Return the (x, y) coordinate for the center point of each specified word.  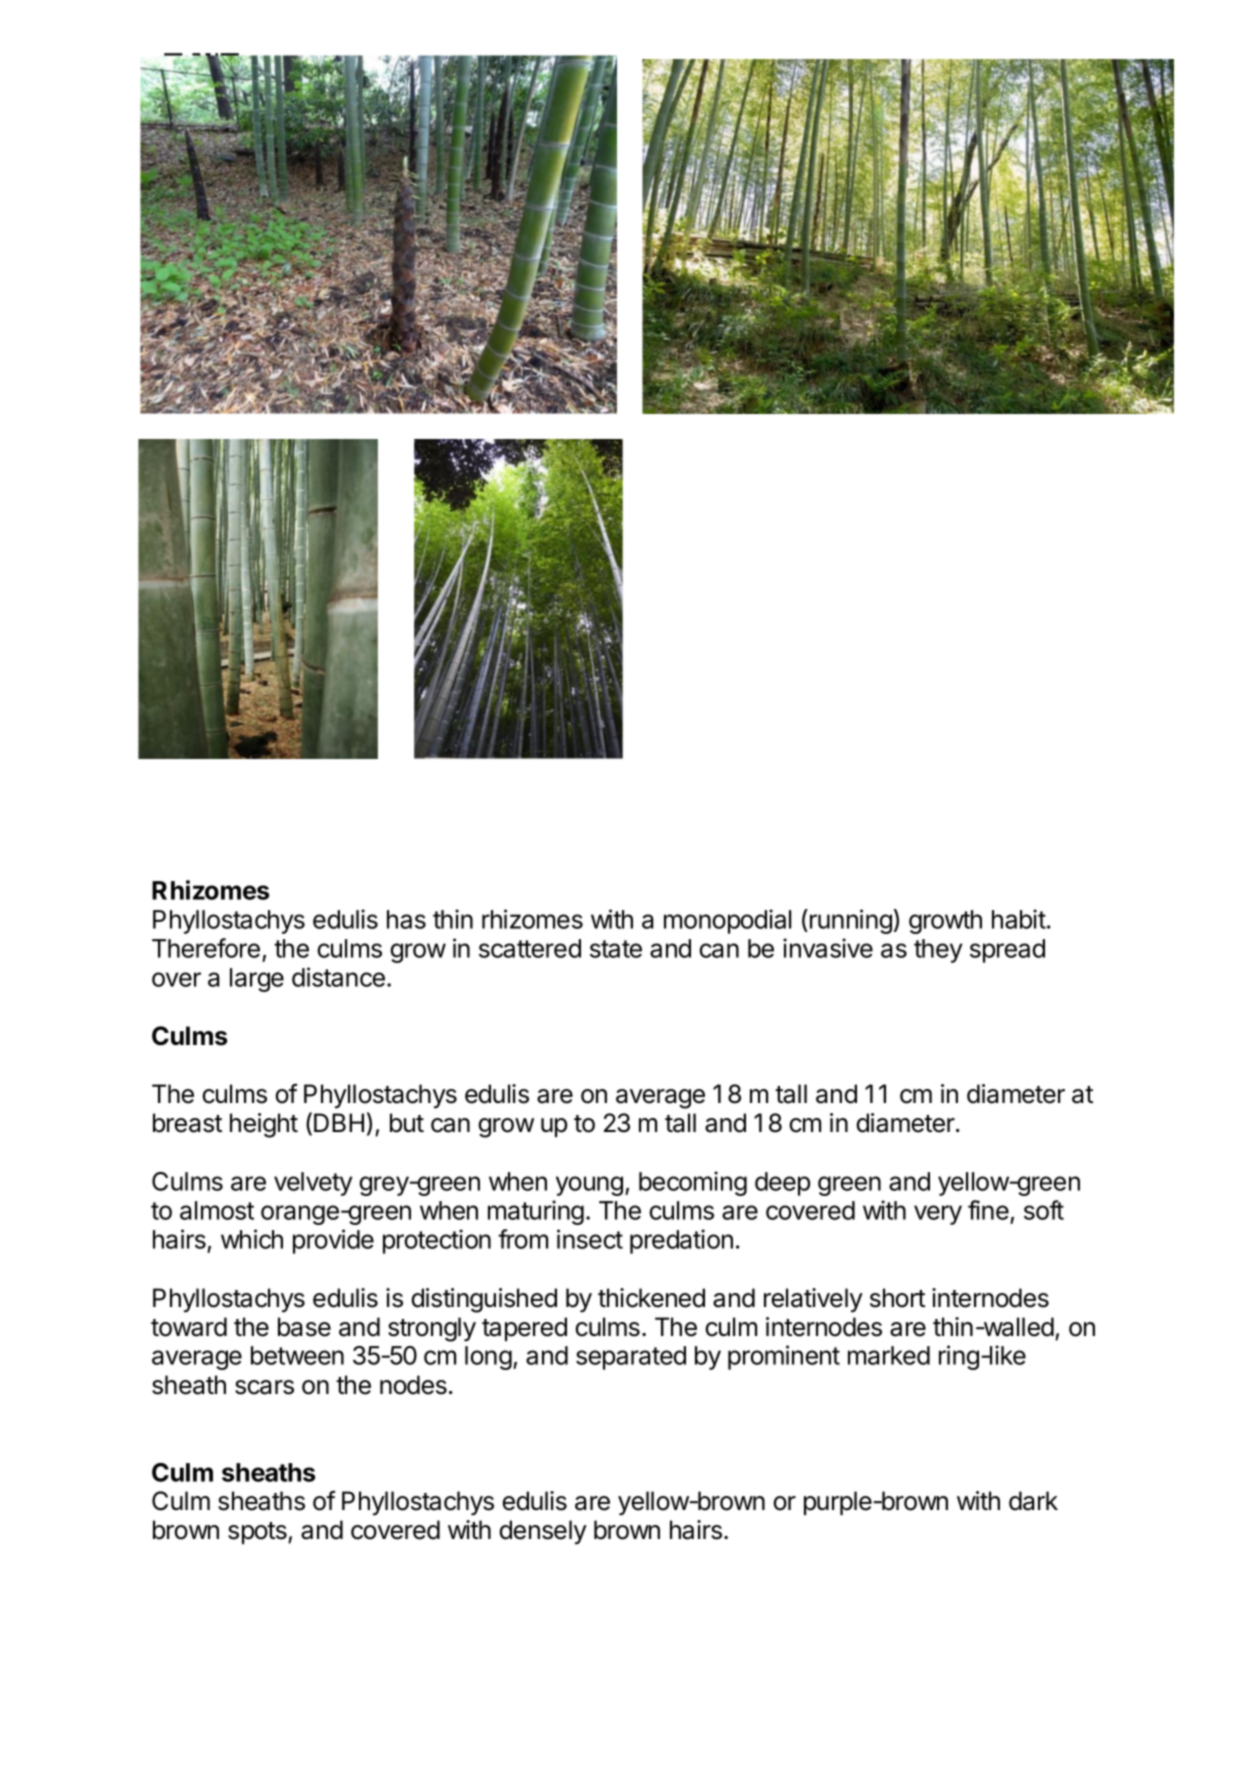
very (938, 1215)
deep (782, 1184)
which (252, 1239)
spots (258, 1533)
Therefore (206, 948)
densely (543, 1532)
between (297, 1355)
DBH (339, 1122)
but (407, 1123)
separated (631, 1358)
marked (889, 1355)
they (938, 951)
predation (681, 1241)
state (616, 949)
